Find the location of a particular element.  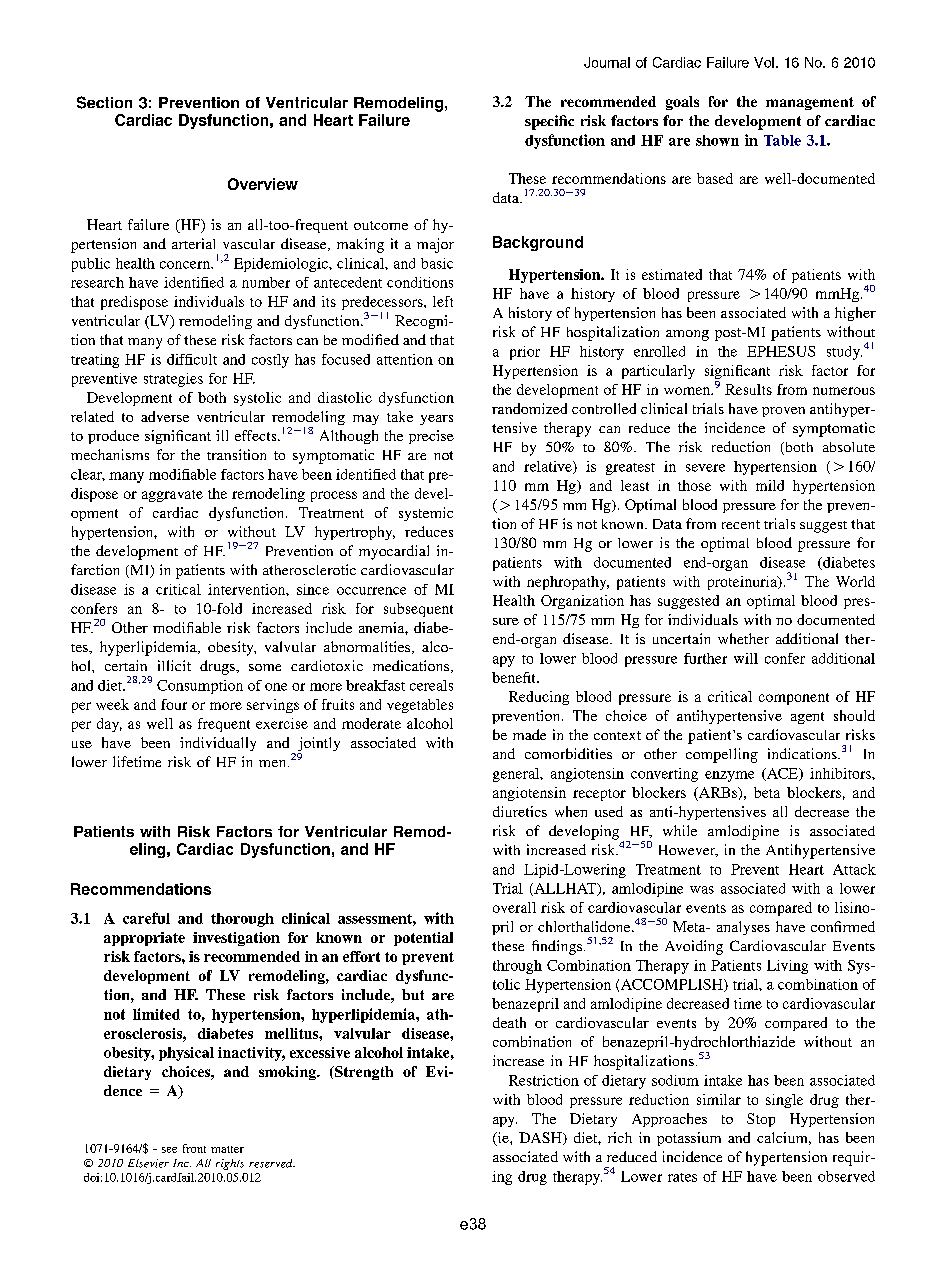

DASH is located at coordinates (541, 1138).
